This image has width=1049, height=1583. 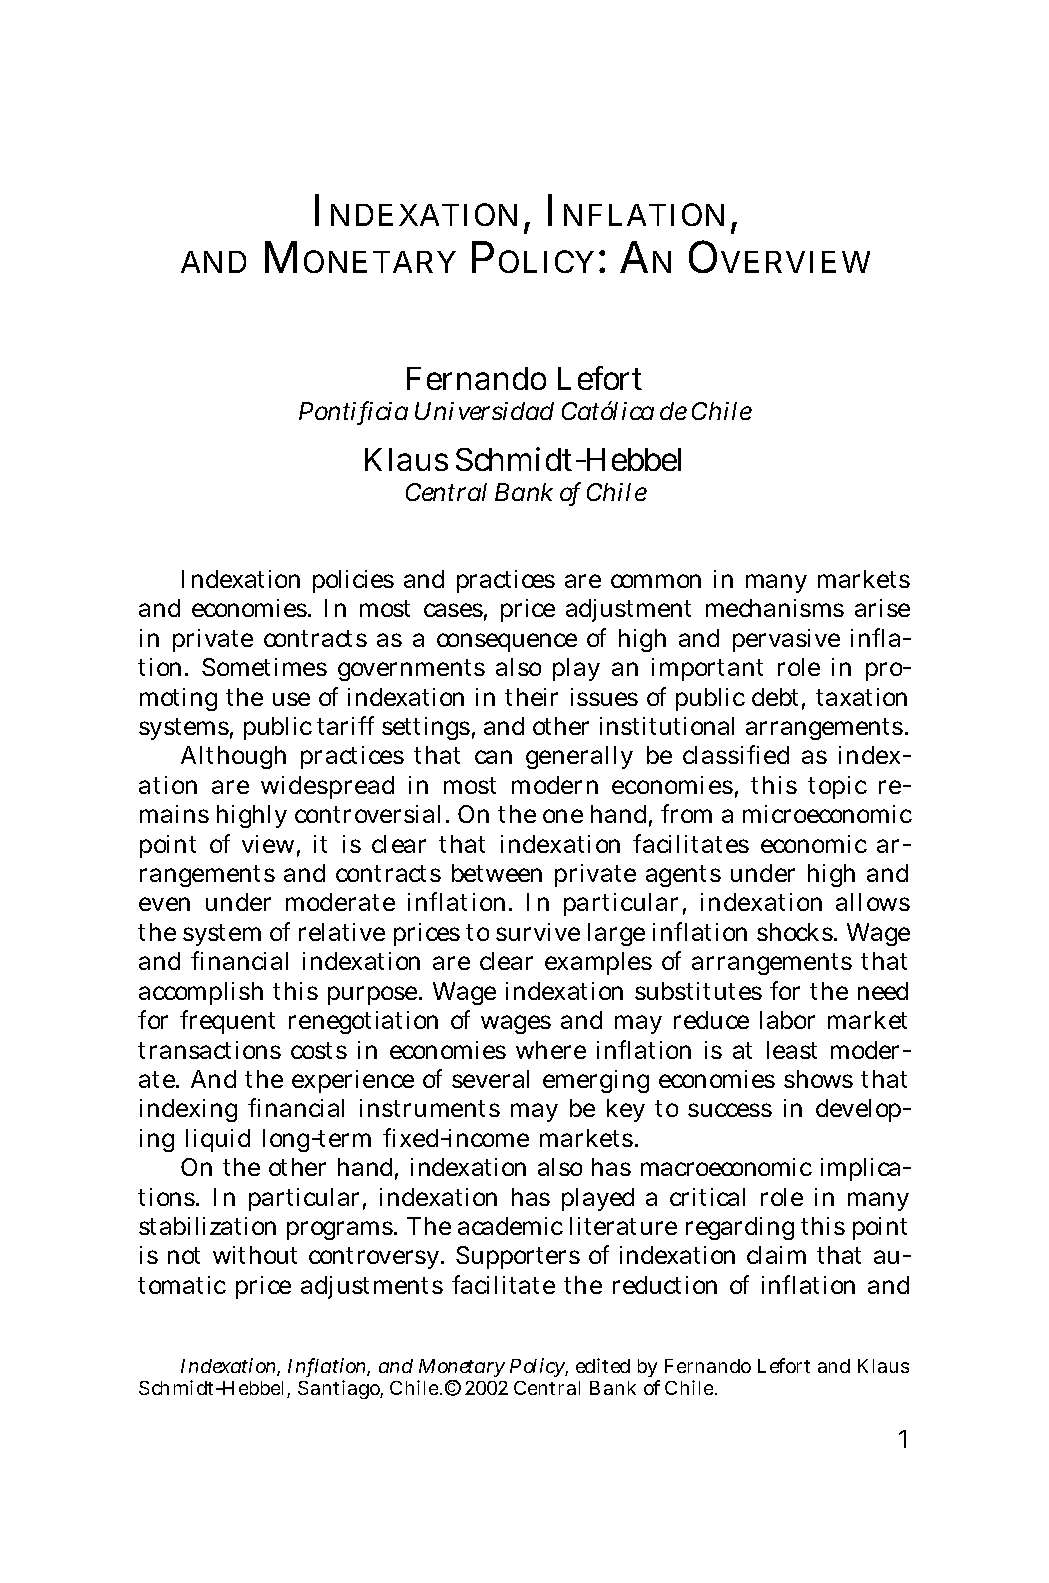 What do you see at coordinates (493, 757) in the image?
I see `can` at bounding box center [493, 757].
